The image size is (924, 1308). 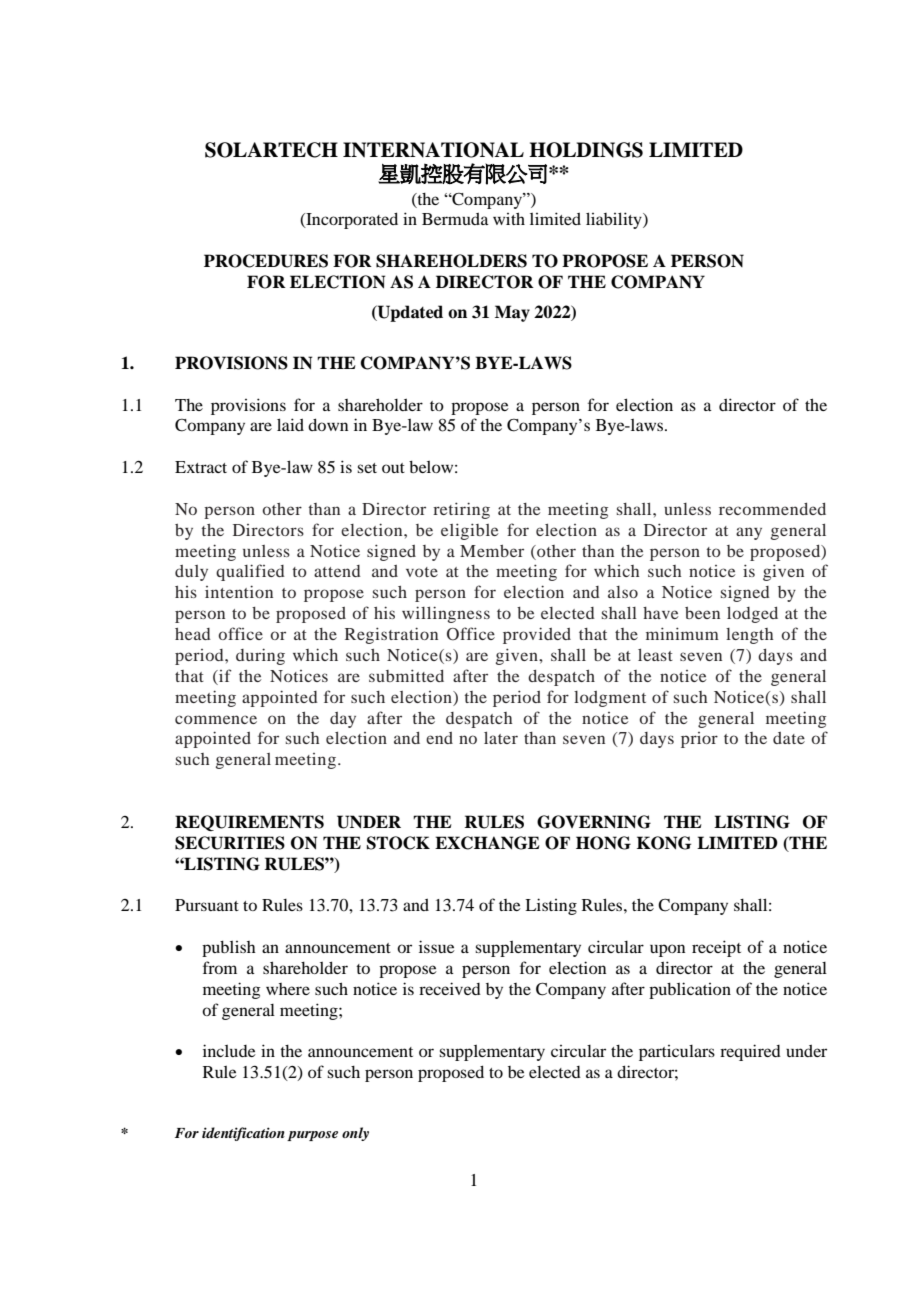 What do you see at coordinates (393, 468) in the document?
I see `out` at bounding box center [393, 468].
